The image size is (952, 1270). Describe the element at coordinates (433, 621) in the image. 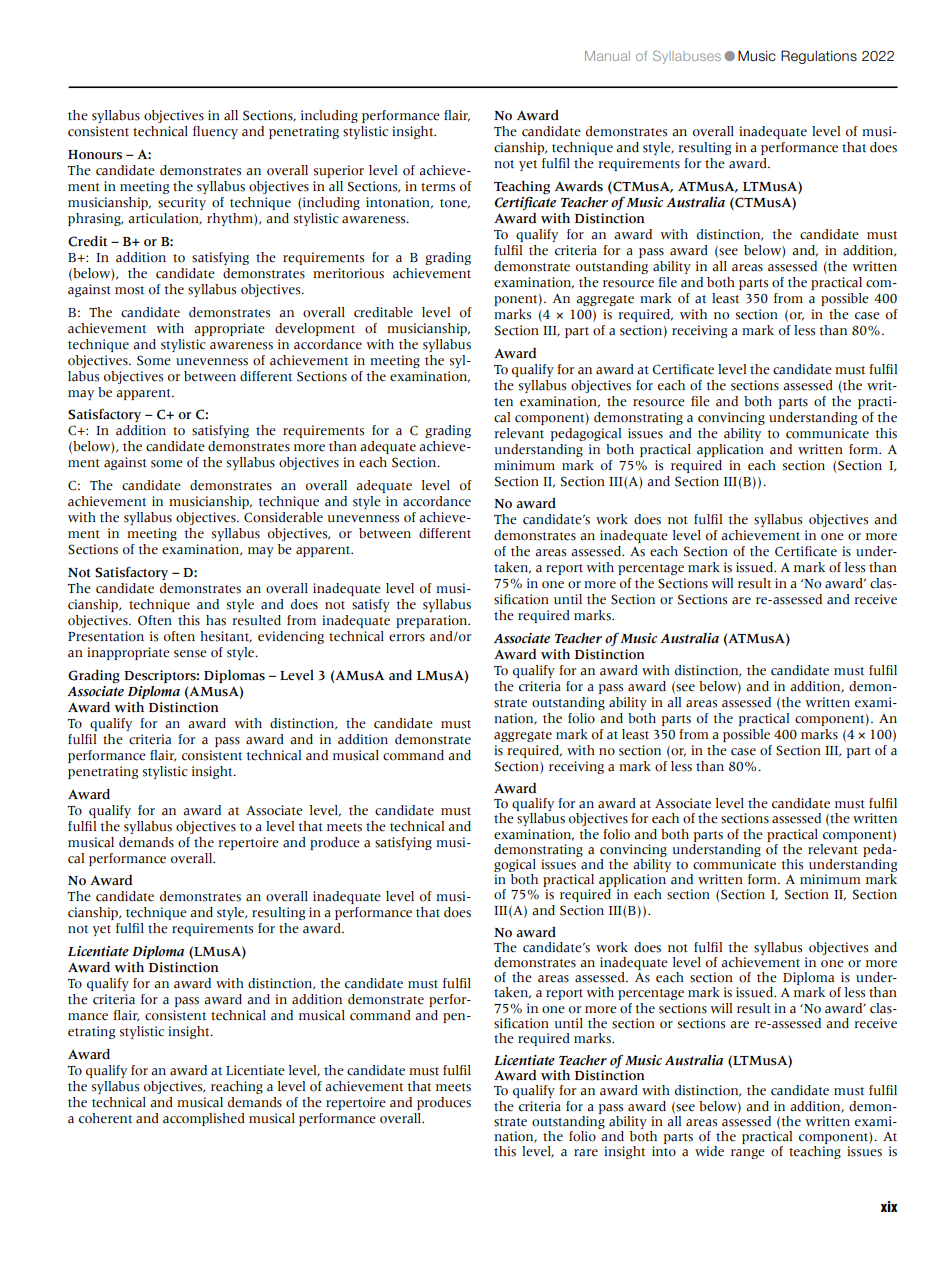

I see `preparation` at that location.
